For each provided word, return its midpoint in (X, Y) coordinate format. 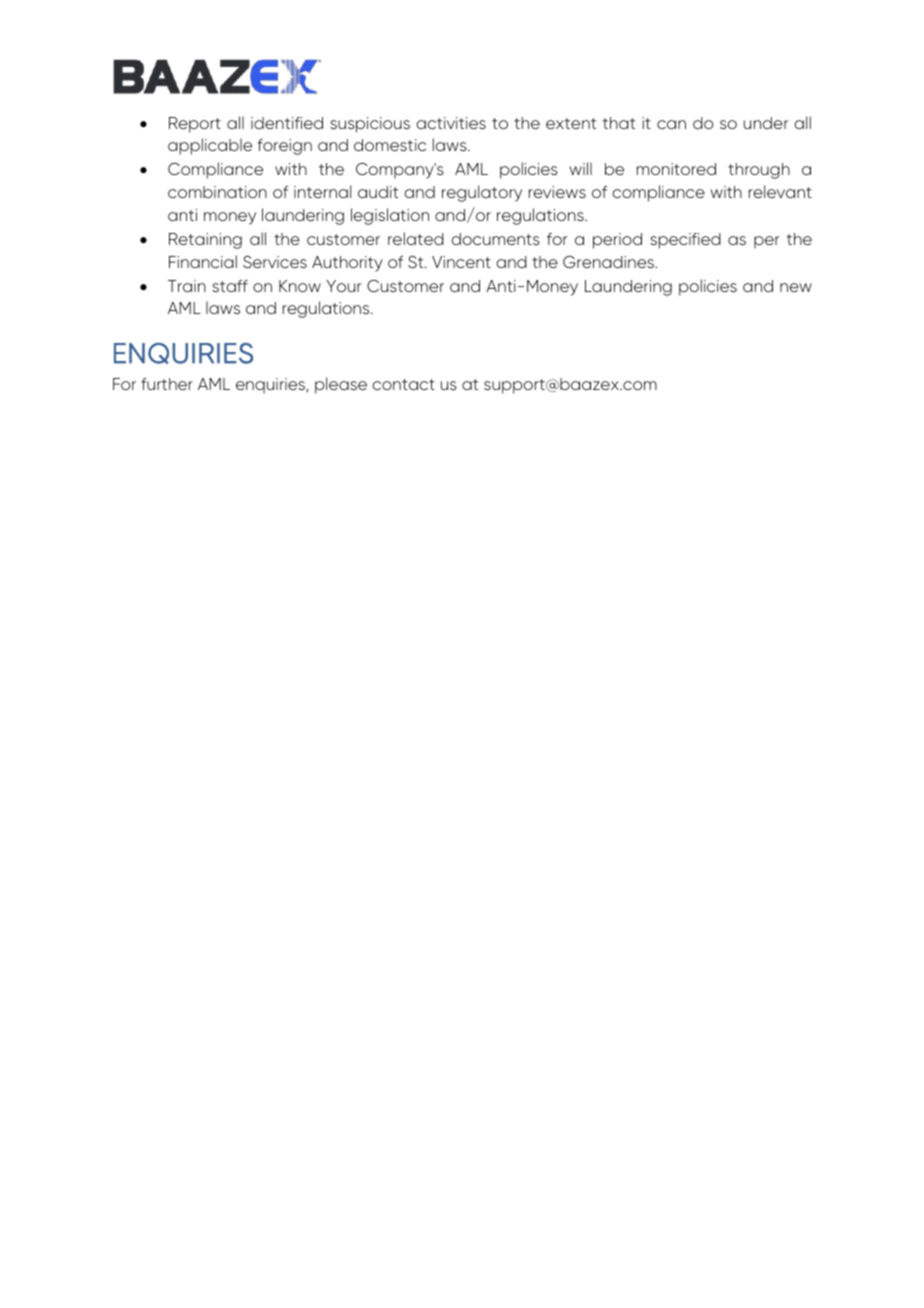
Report (195, 125)
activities (451, 123)
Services (275, 262)
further (167, 384)
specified (685, 241)
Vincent (461, 262)
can (671, 124)
